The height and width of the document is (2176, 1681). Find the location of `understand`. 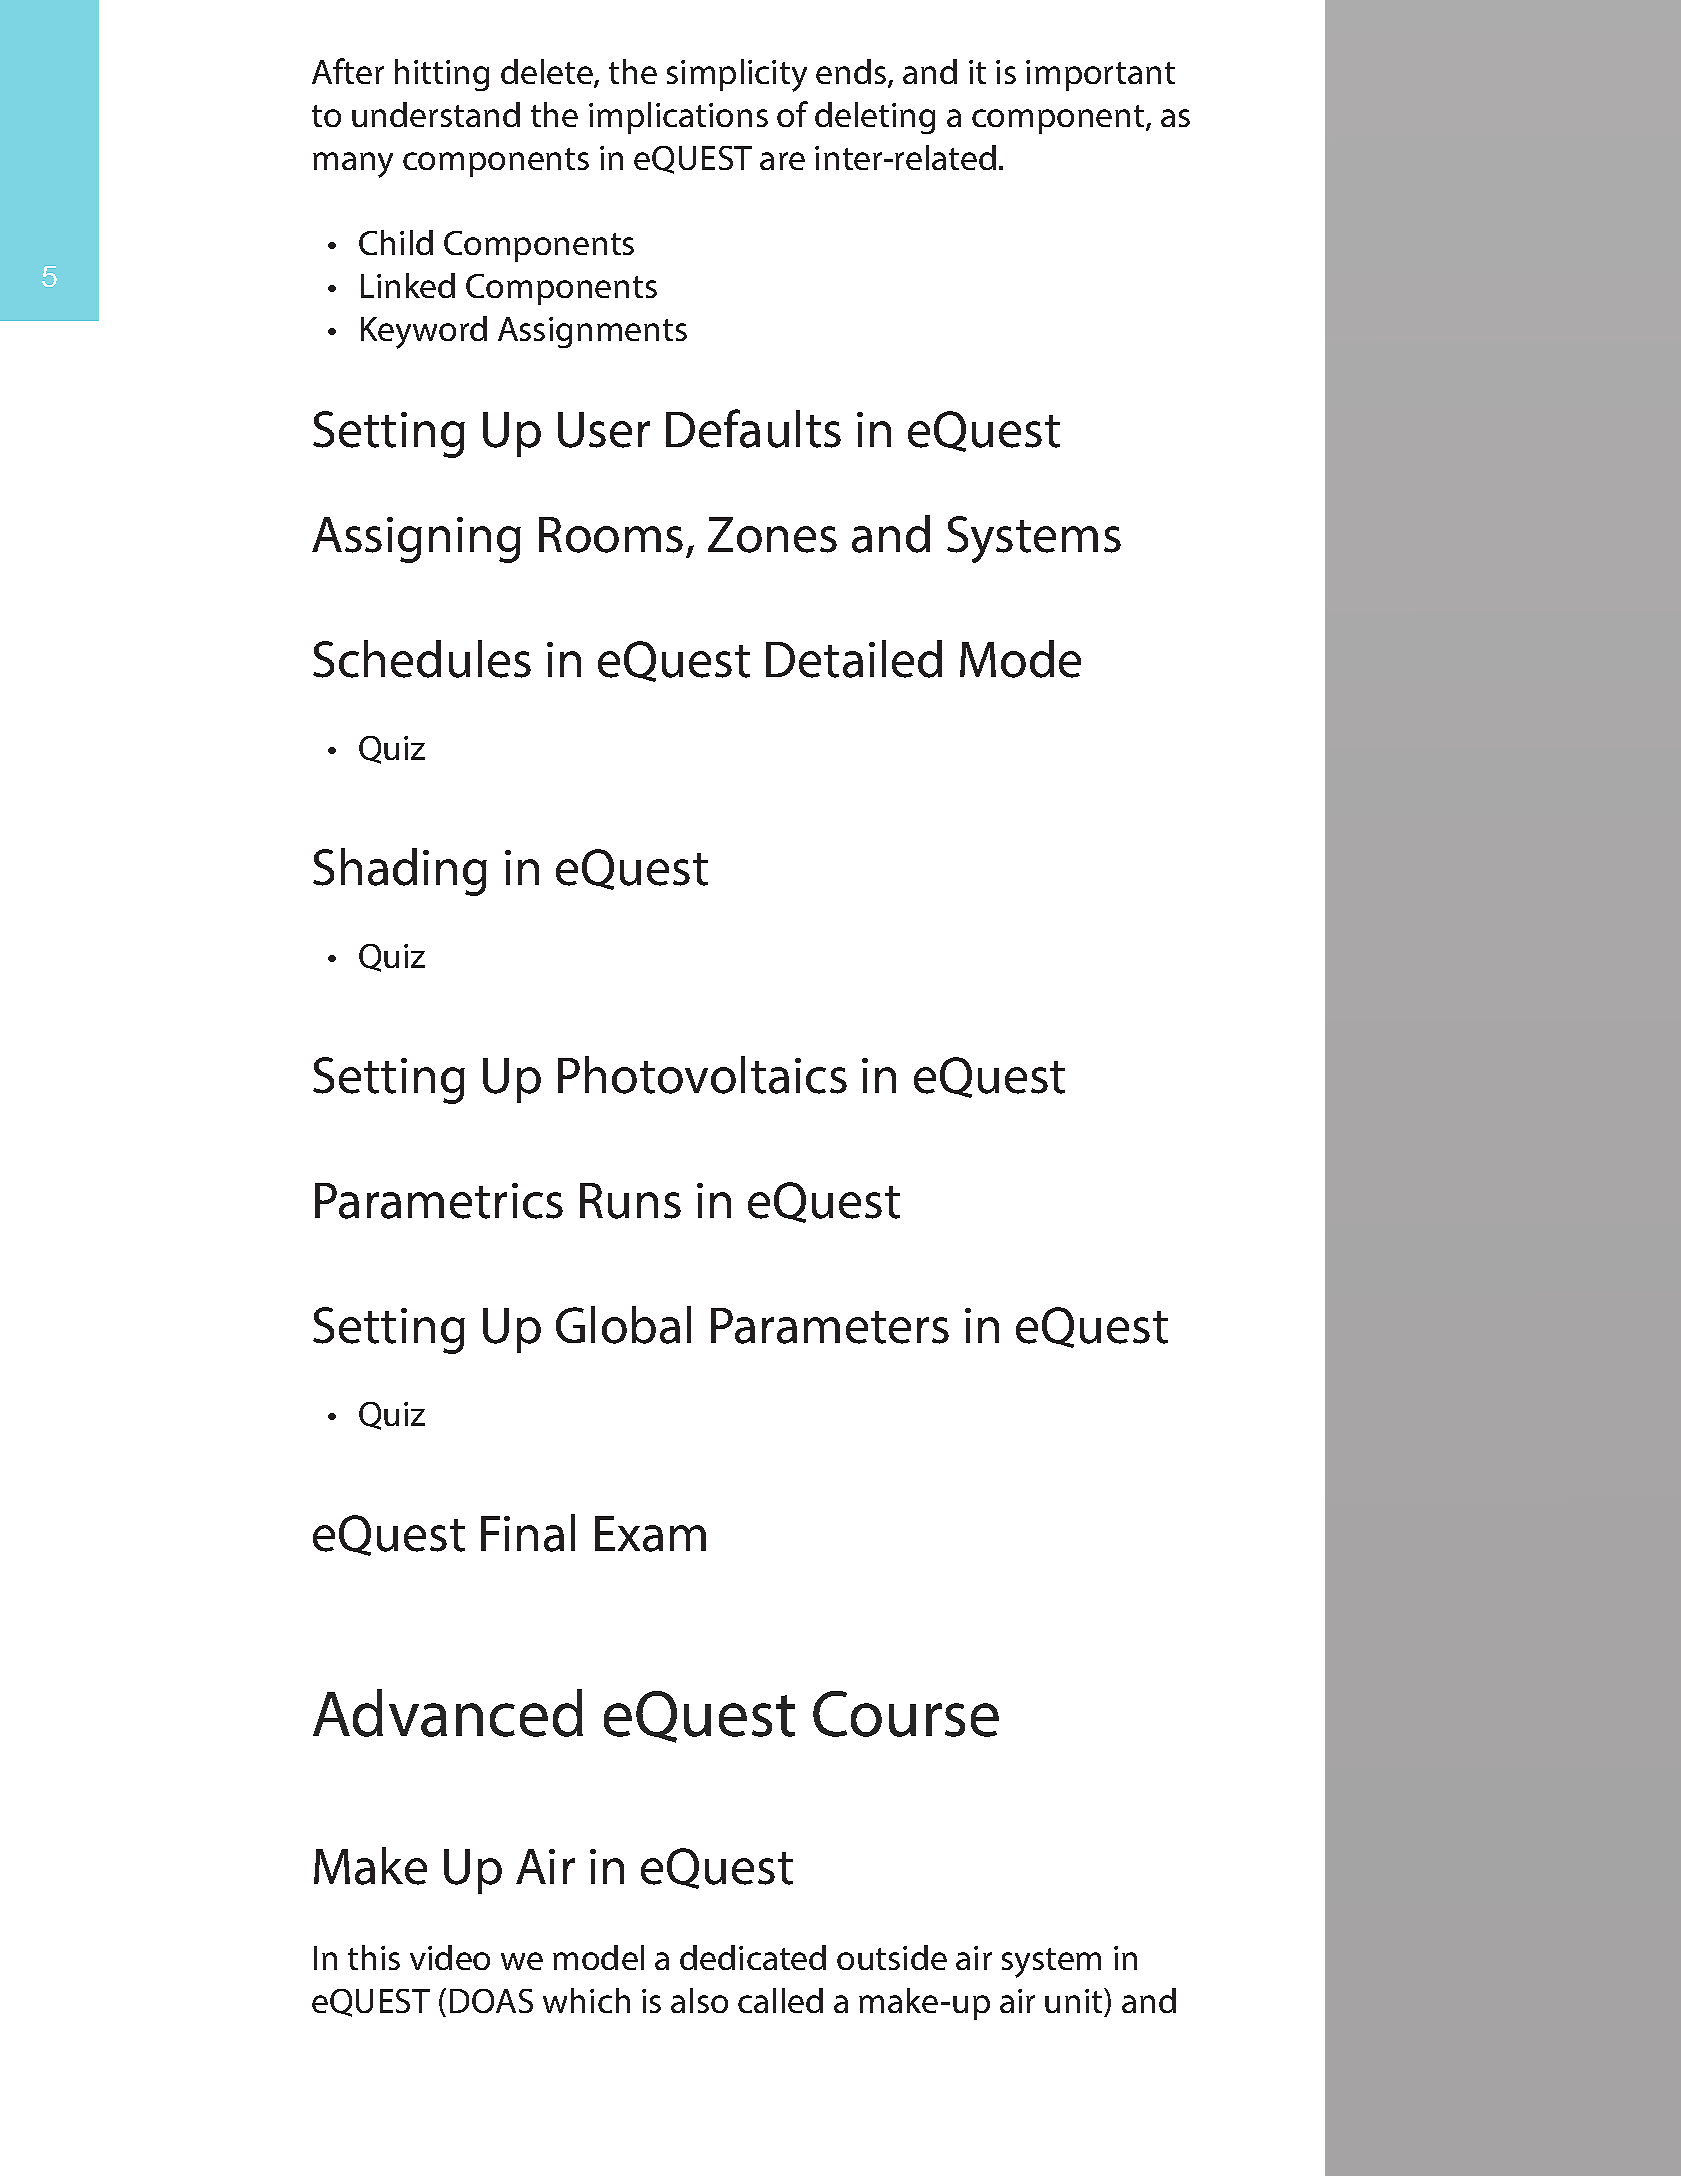

understand is located at coordinates (436, 114).
